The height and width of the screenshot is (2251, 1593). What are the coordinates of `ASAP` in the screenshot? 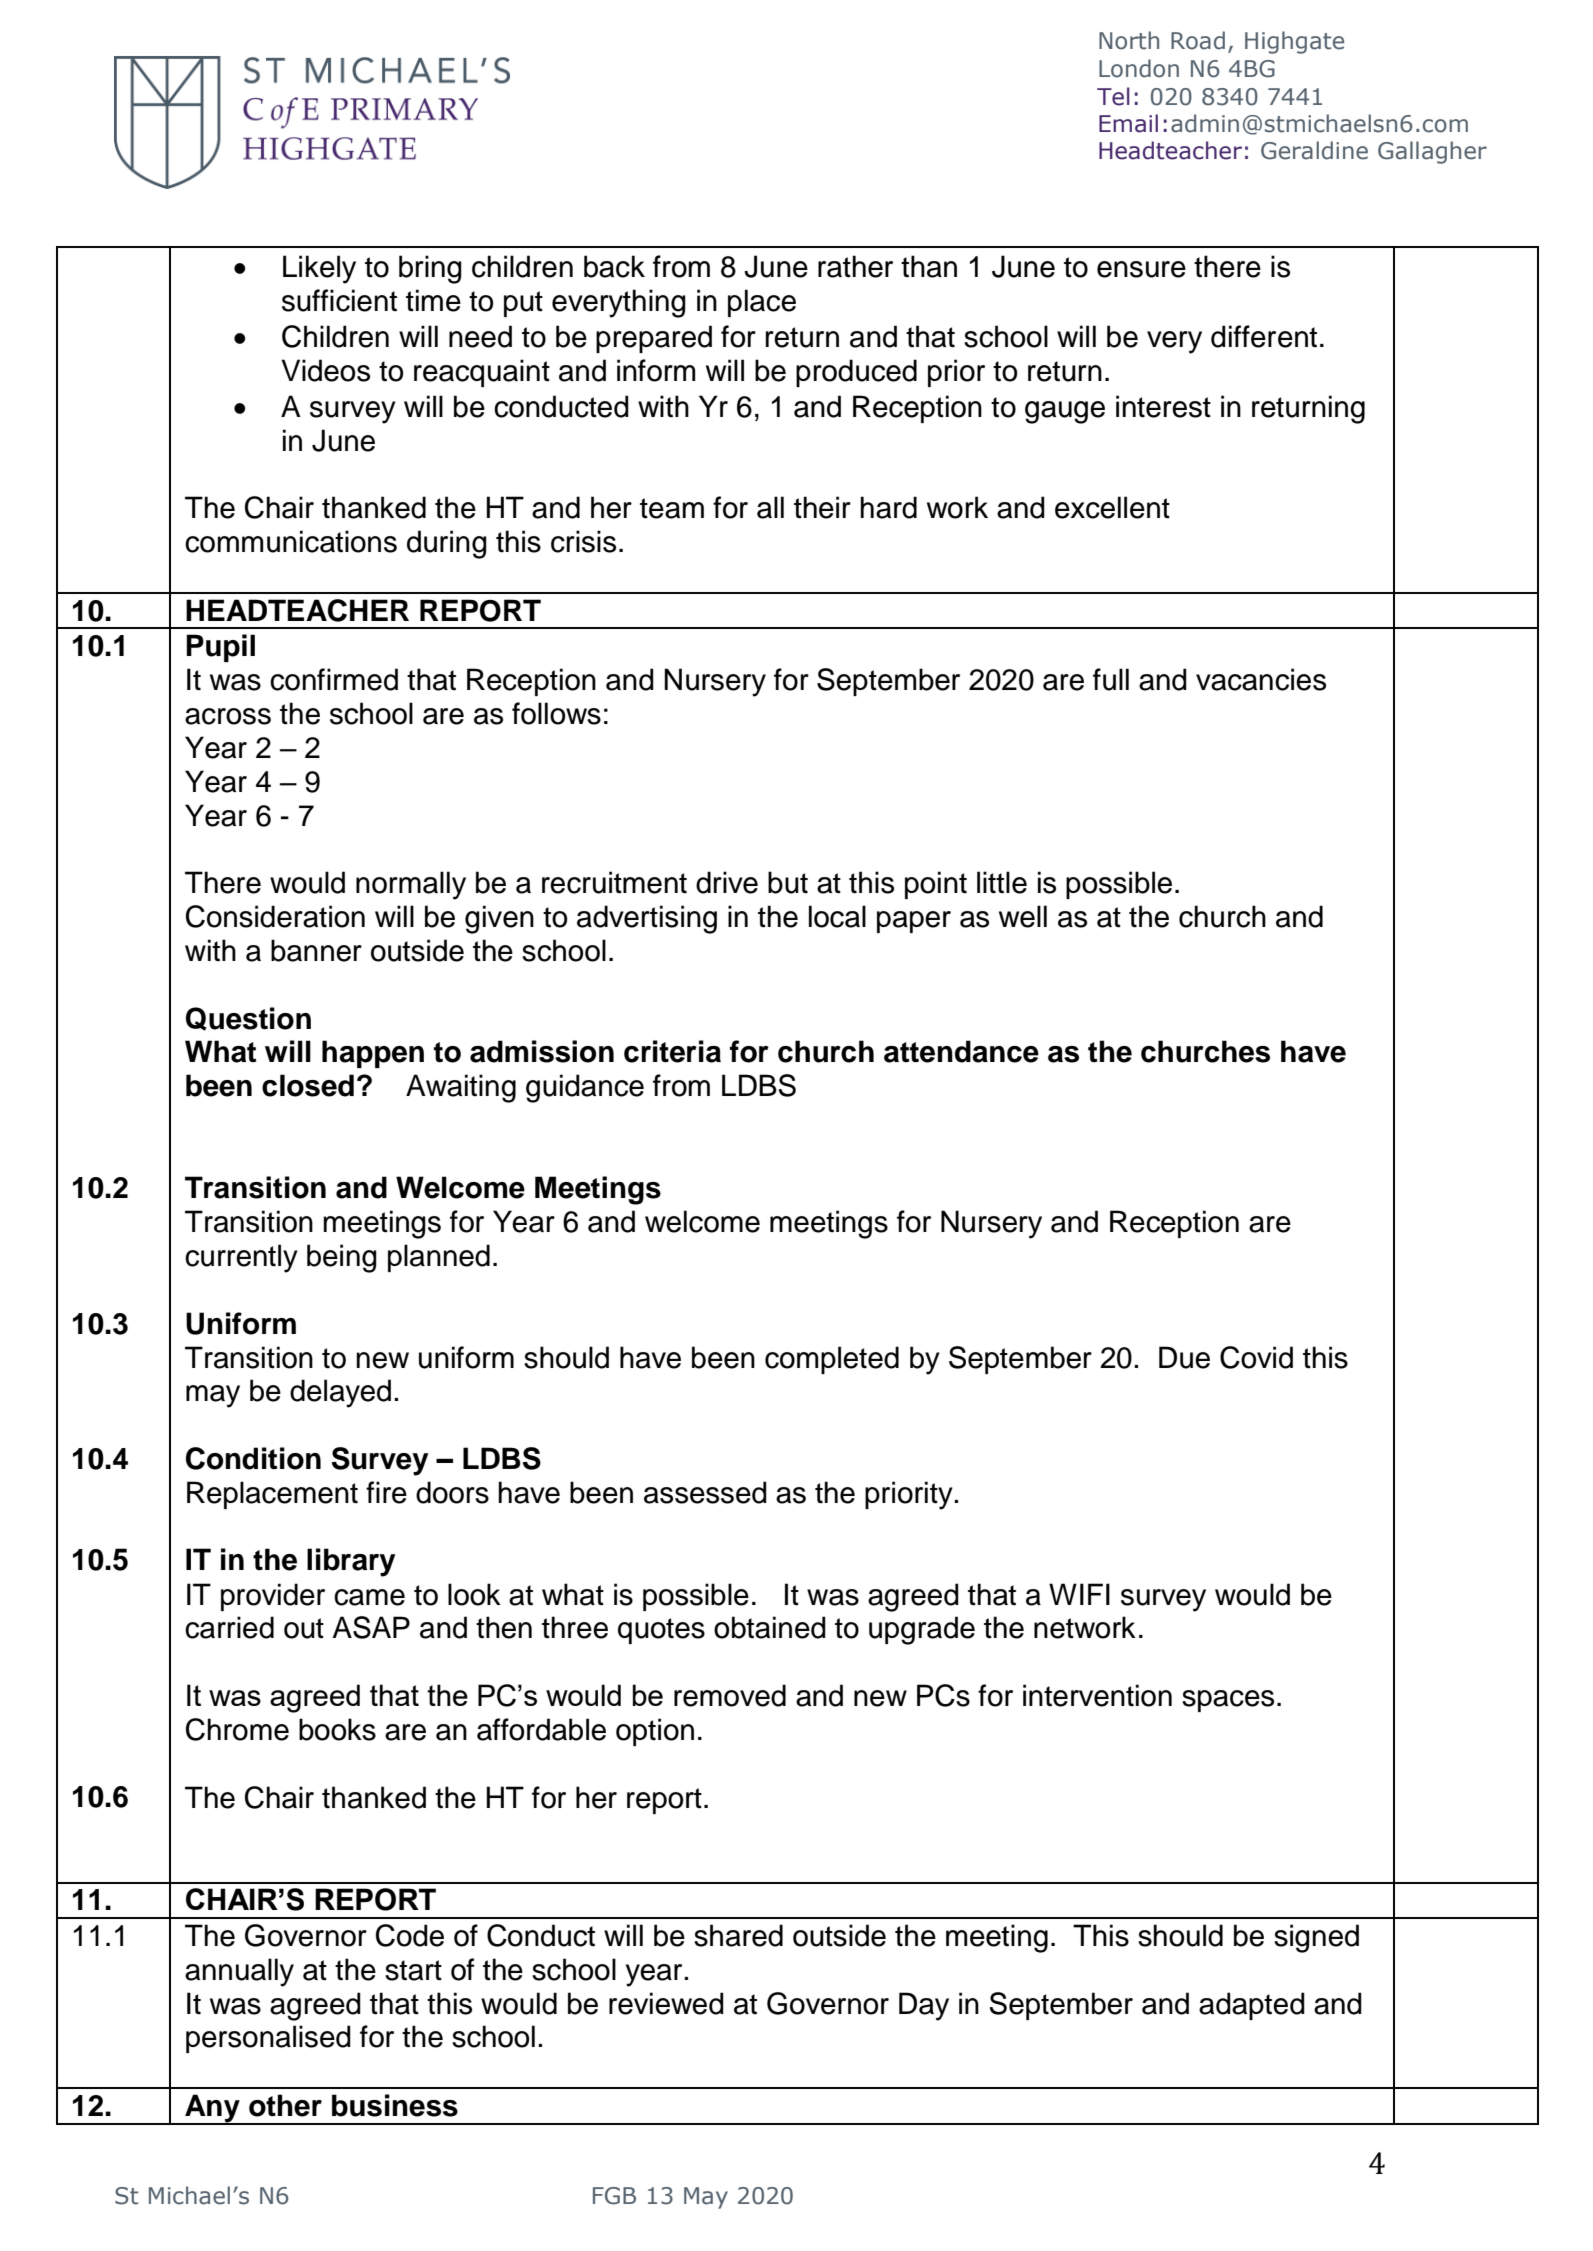 It's located at (371, 1627).
